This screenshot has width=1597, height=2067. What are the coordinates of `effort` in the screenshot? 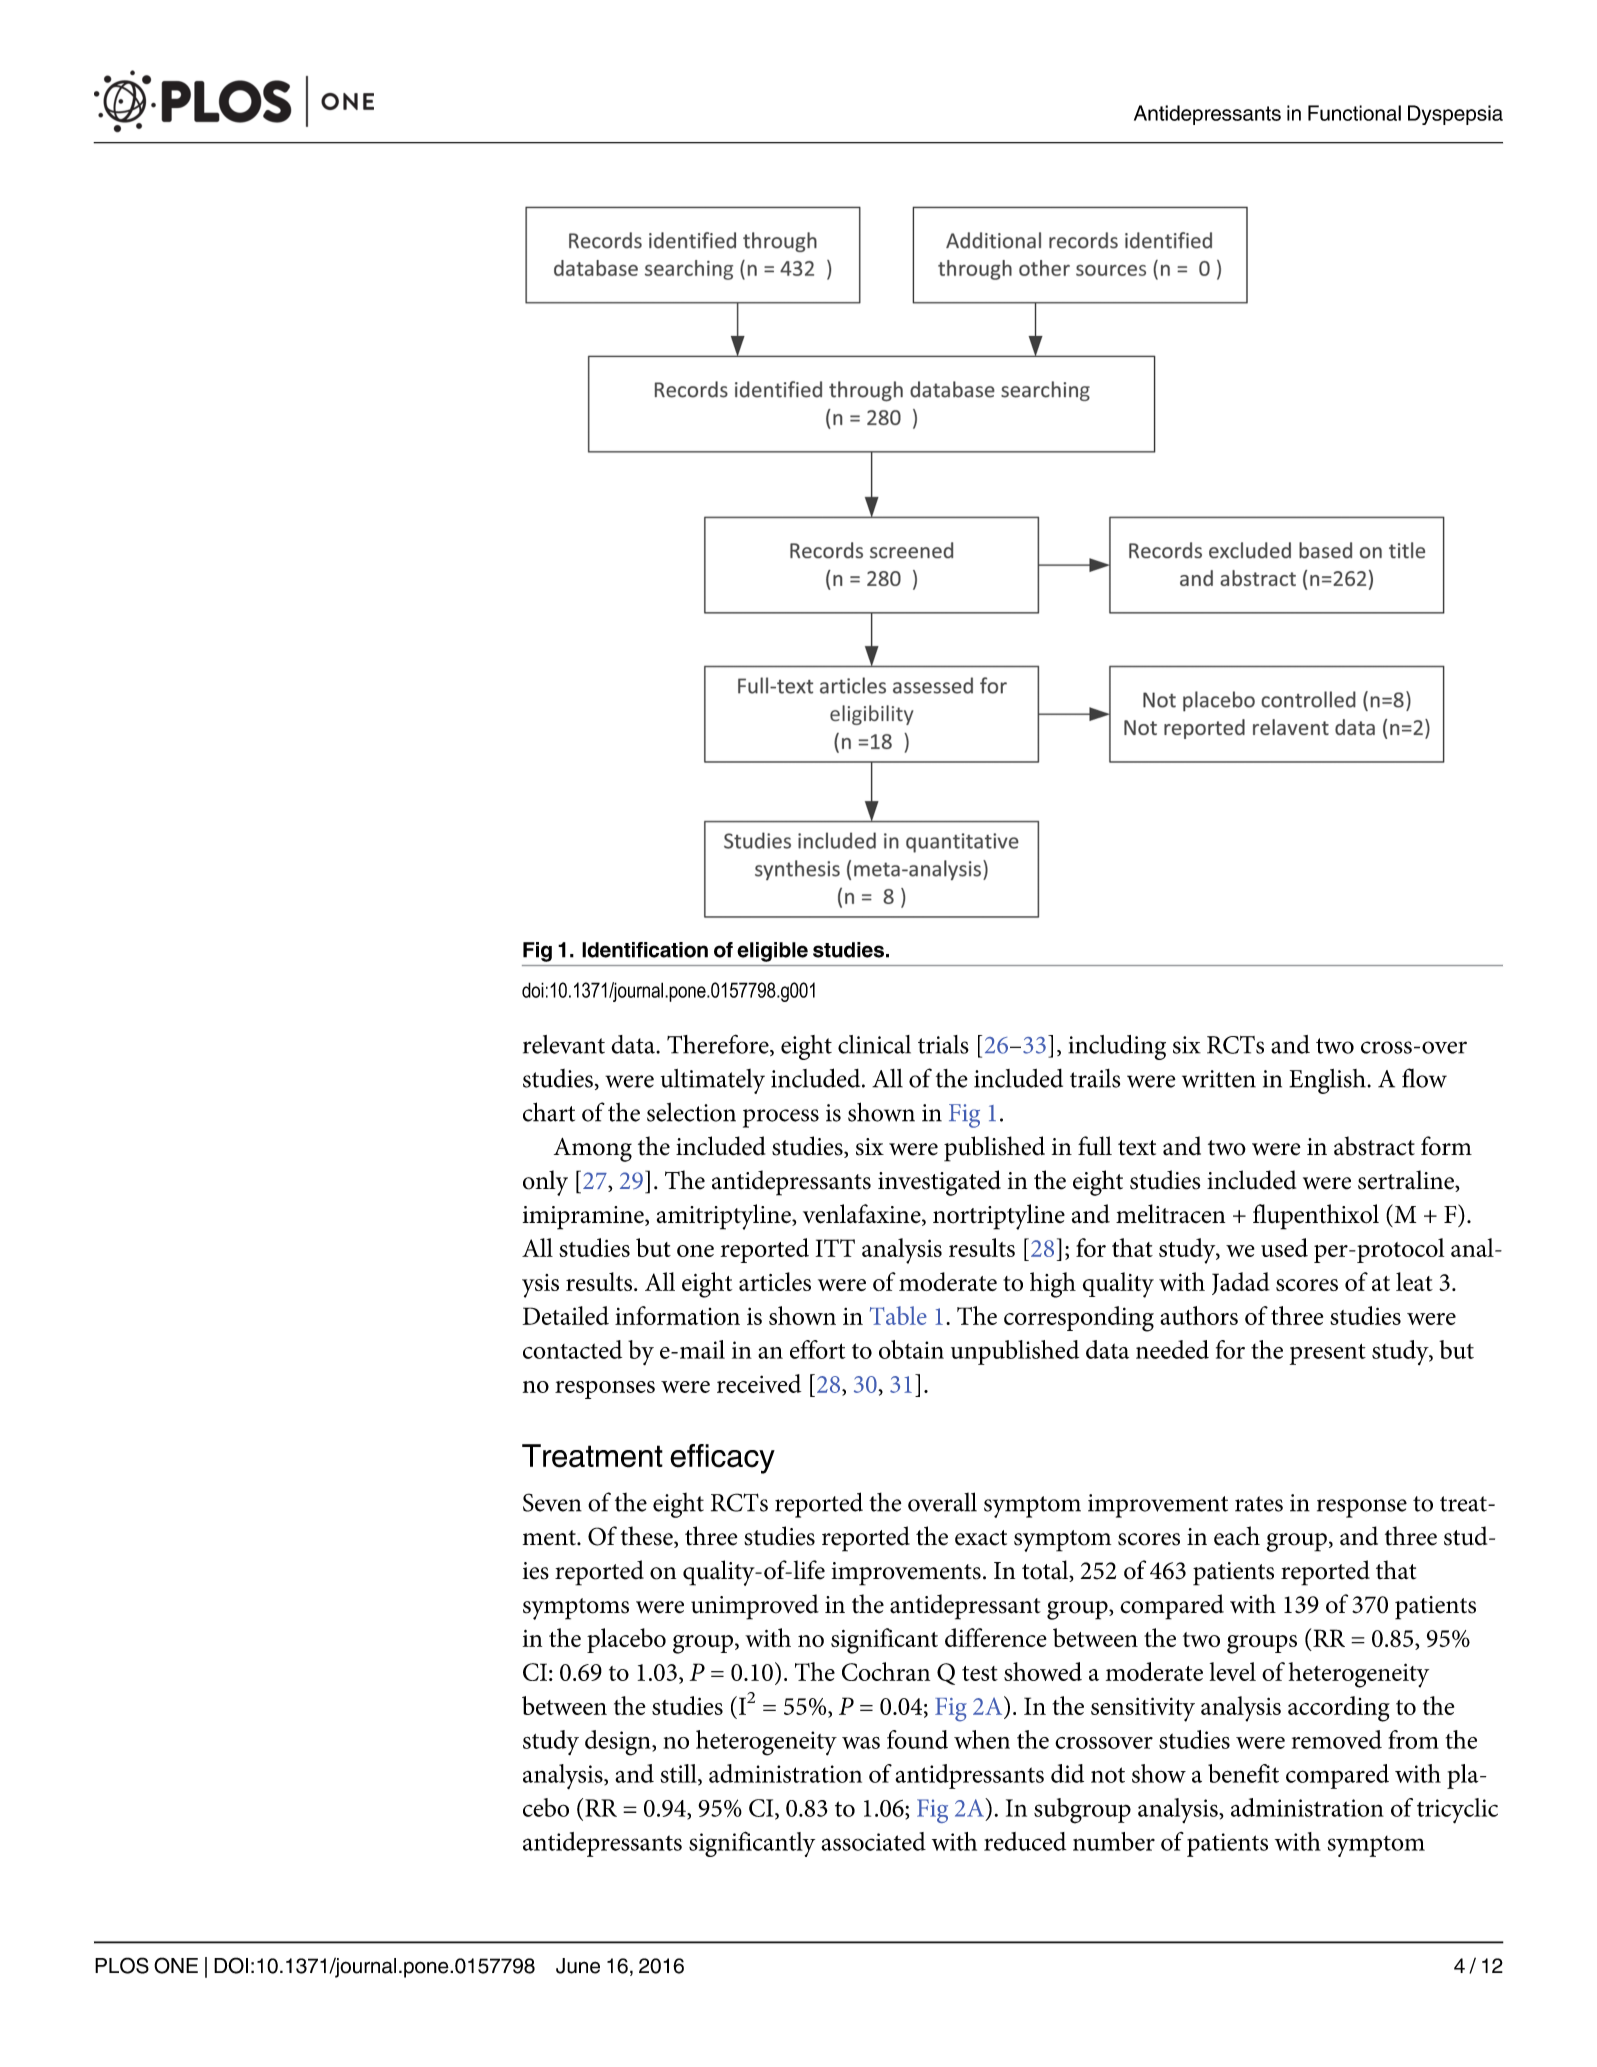 It's located at (817, 1349).
